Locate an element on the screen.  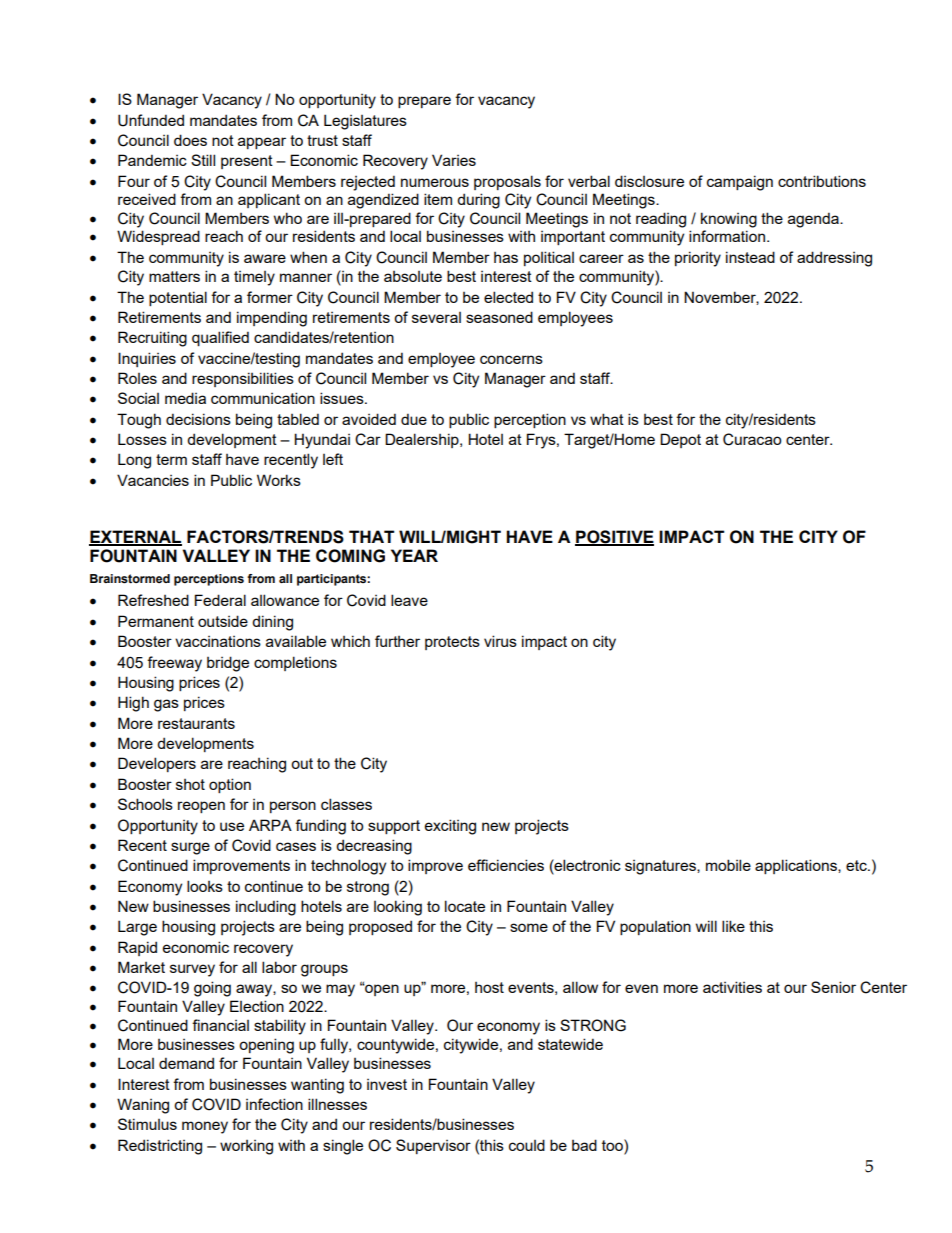
applications is located at coordinates (797, 866).
